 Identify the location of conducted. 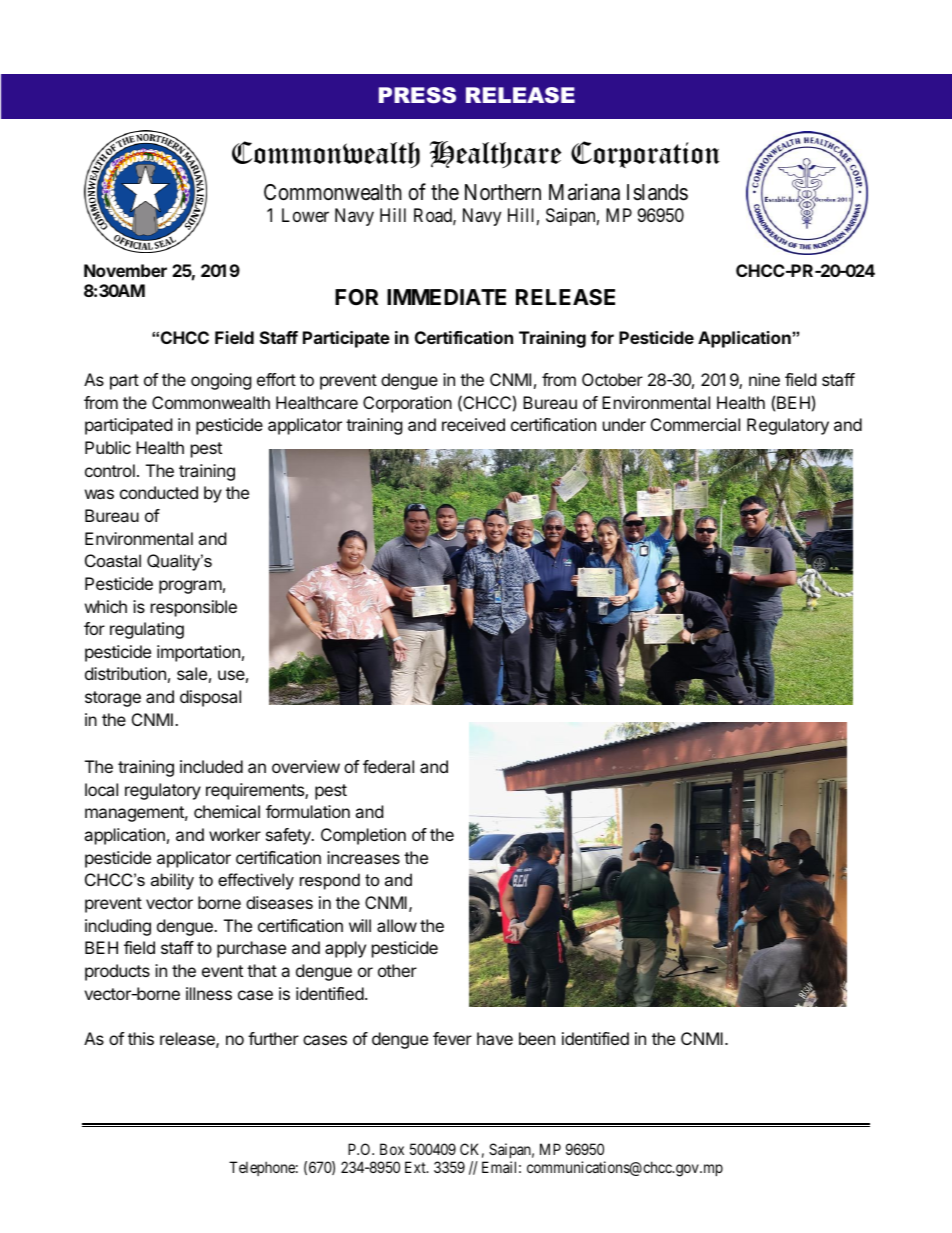
(159, 492).
